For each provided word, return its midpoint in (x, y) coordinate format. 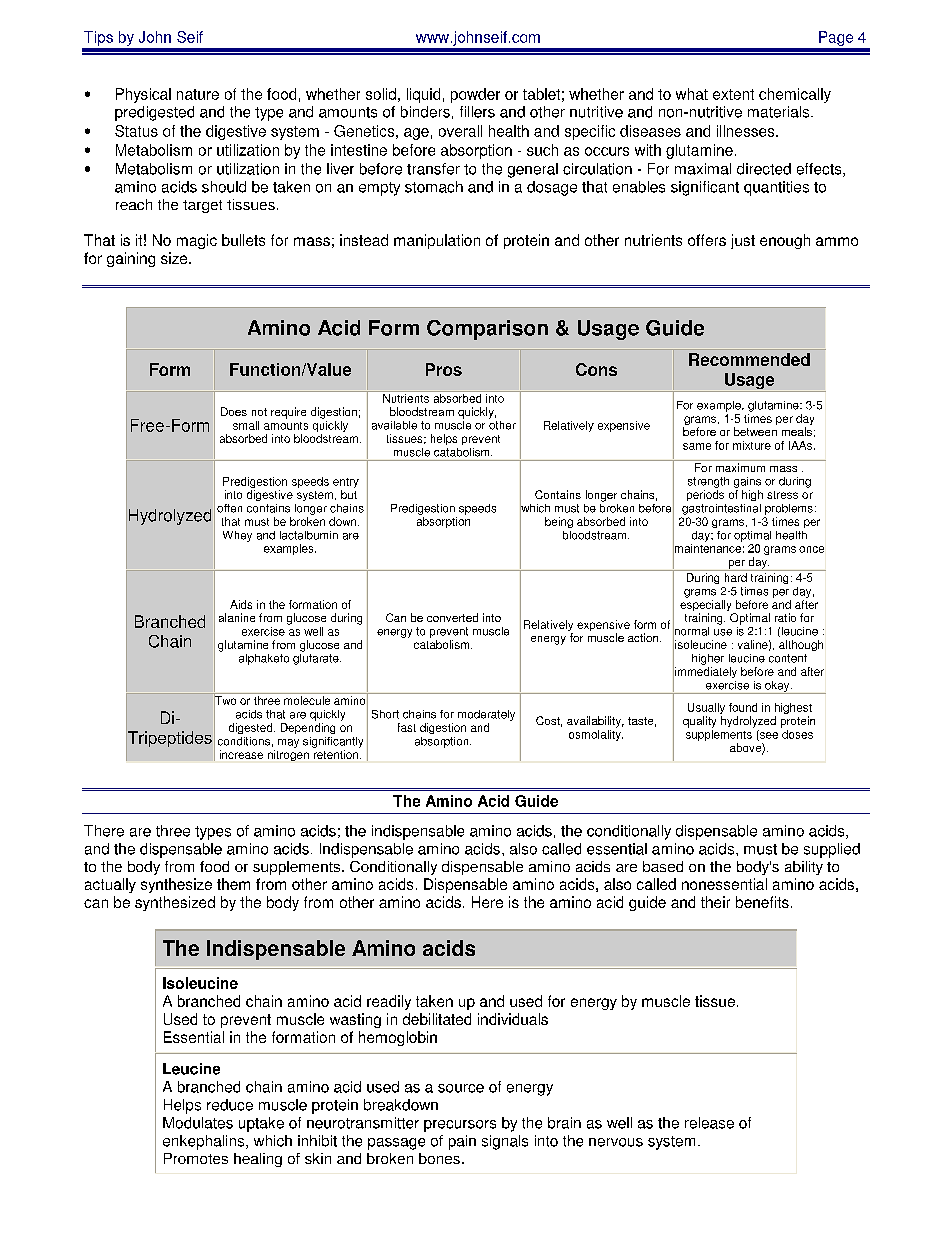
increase (241, 754)
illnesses (747, 131)
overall (460, 131)
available (394, 425)
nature (198, 94)
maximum (740, 467)
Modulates (198, 1123)
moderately (486, 715)
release (709, 1123)
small (246, 425)
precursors (460, 1126)
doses (797, 733)
